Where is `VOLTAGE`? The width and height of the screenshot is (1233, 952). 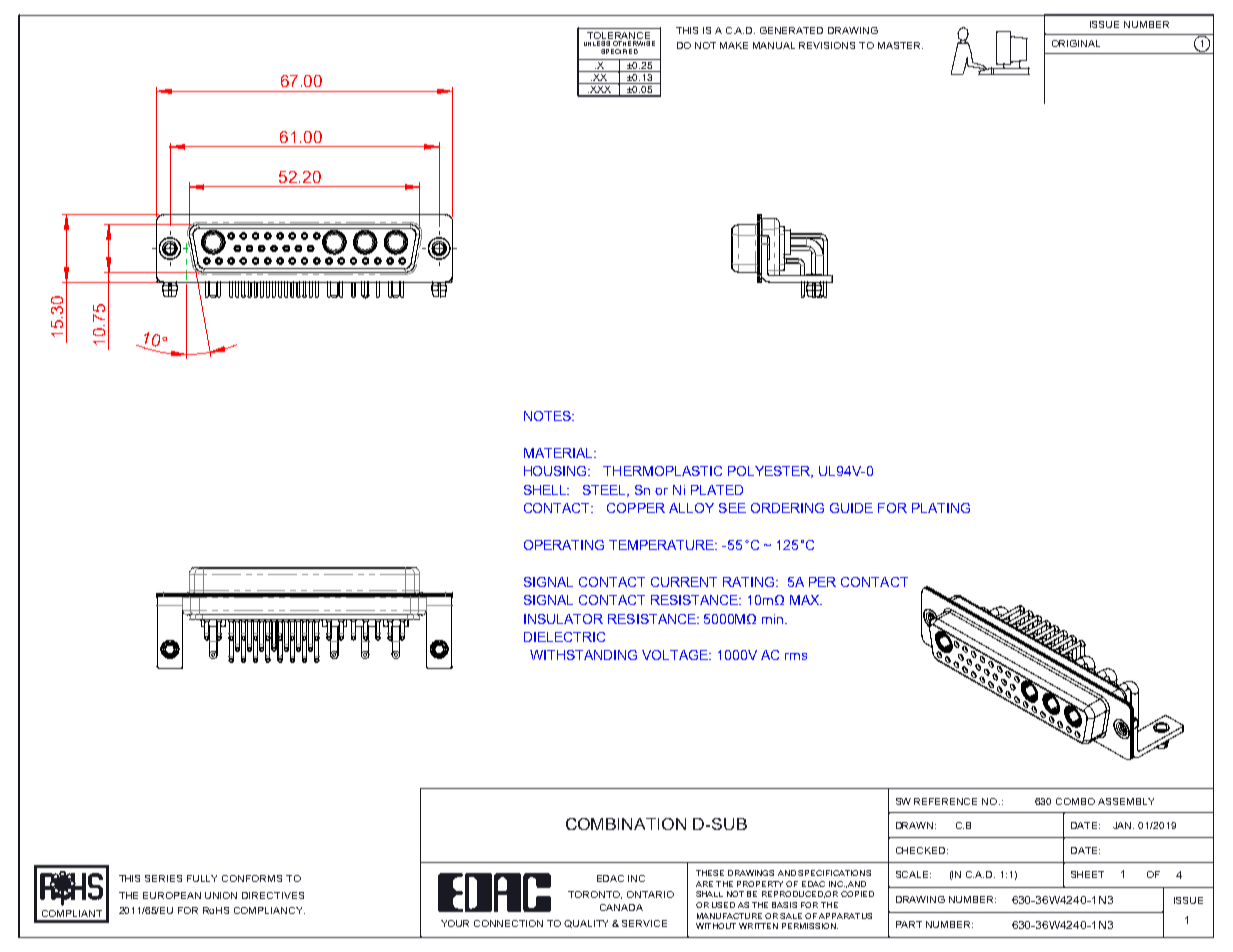
VOLTAGE is located at coordinates (676, 655).
